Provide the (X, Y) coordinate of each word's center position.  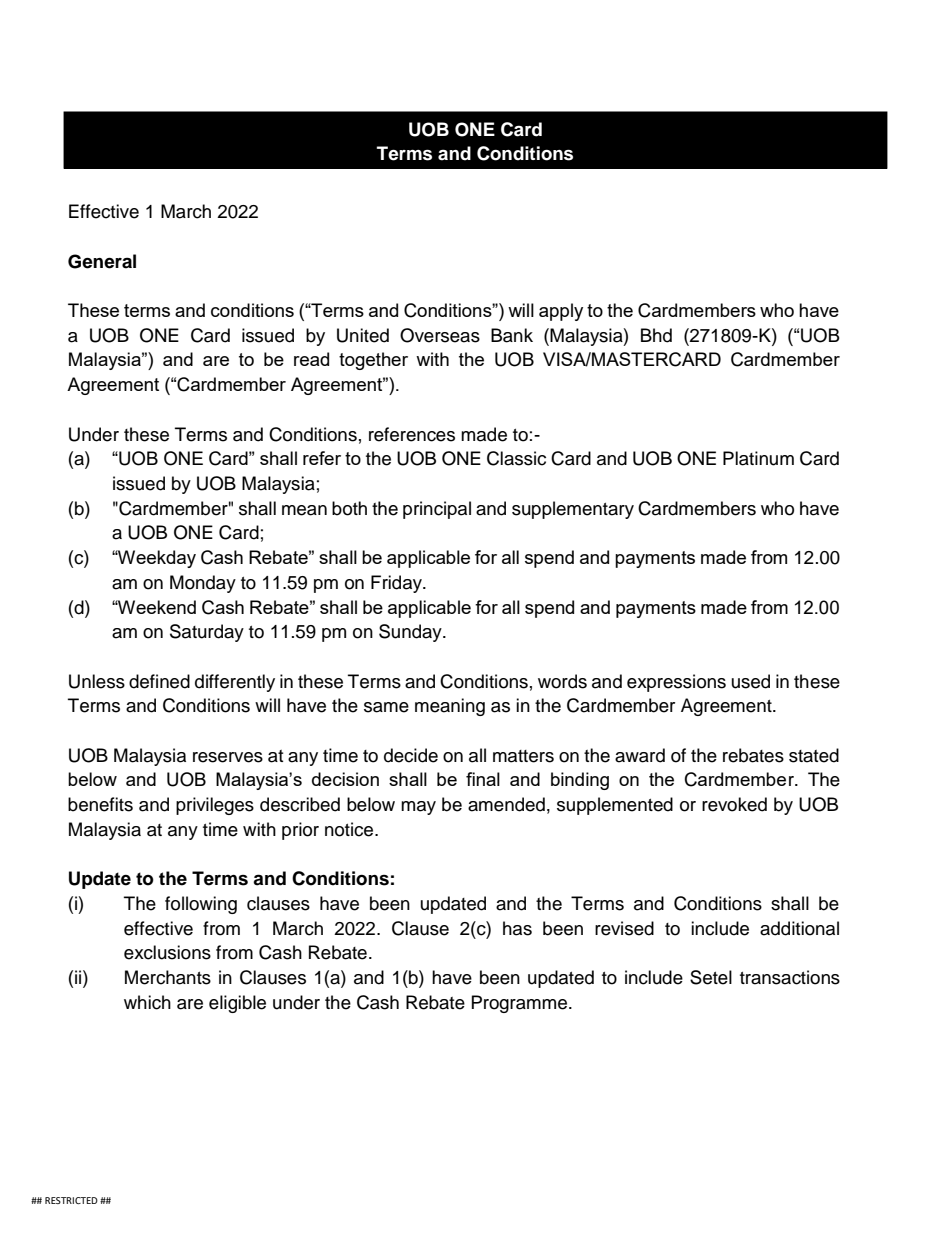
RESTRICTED (71, 1200)
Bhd (656, 335)
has (517, 928)
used (751, 681)
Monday (203, 584)
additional (799, 928)
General (102, 261)
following (201, 905)
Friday (397, 584)
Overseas (440, 335)
